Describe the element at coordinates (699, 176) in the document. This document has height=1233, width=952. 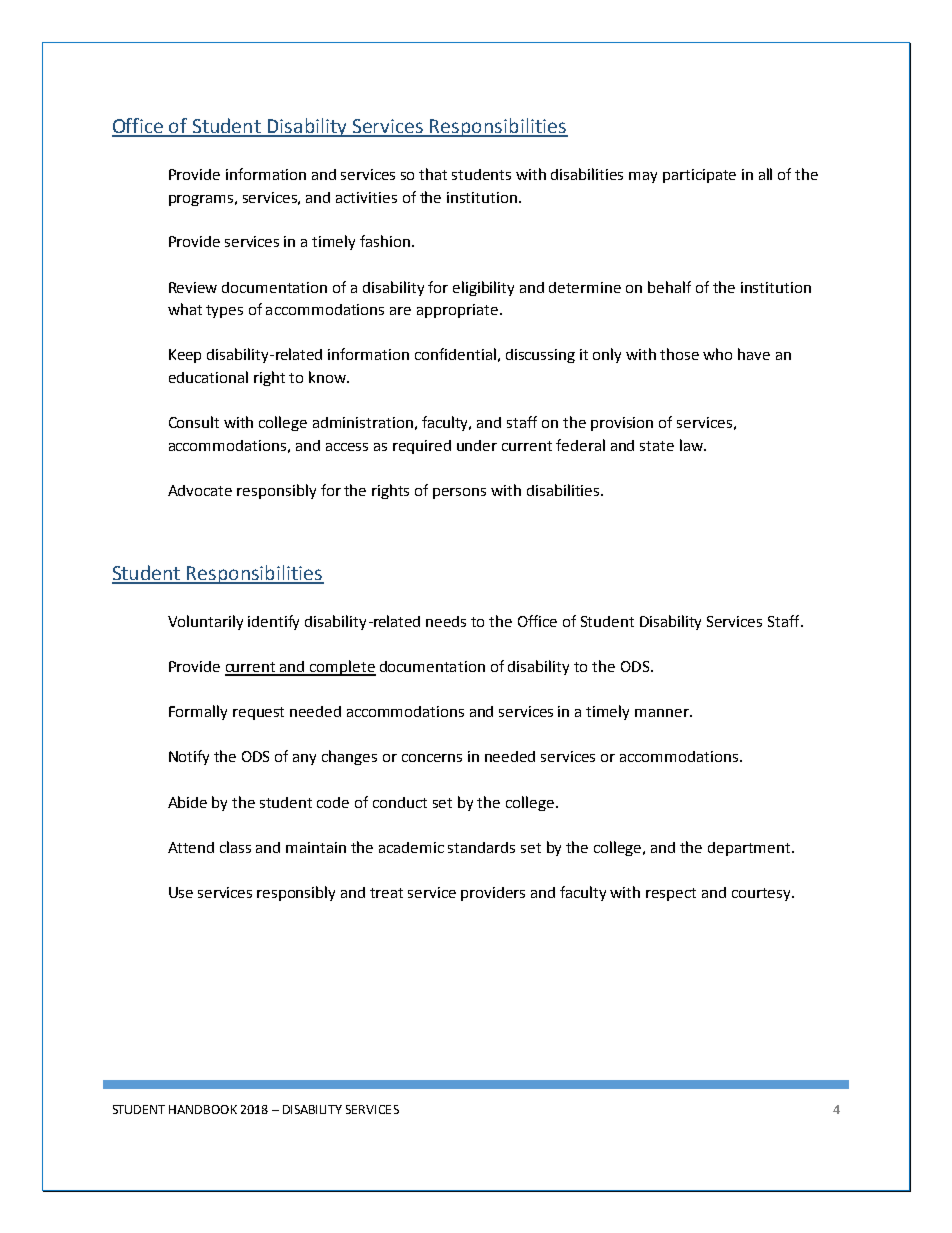
I see `participate` at that location.
